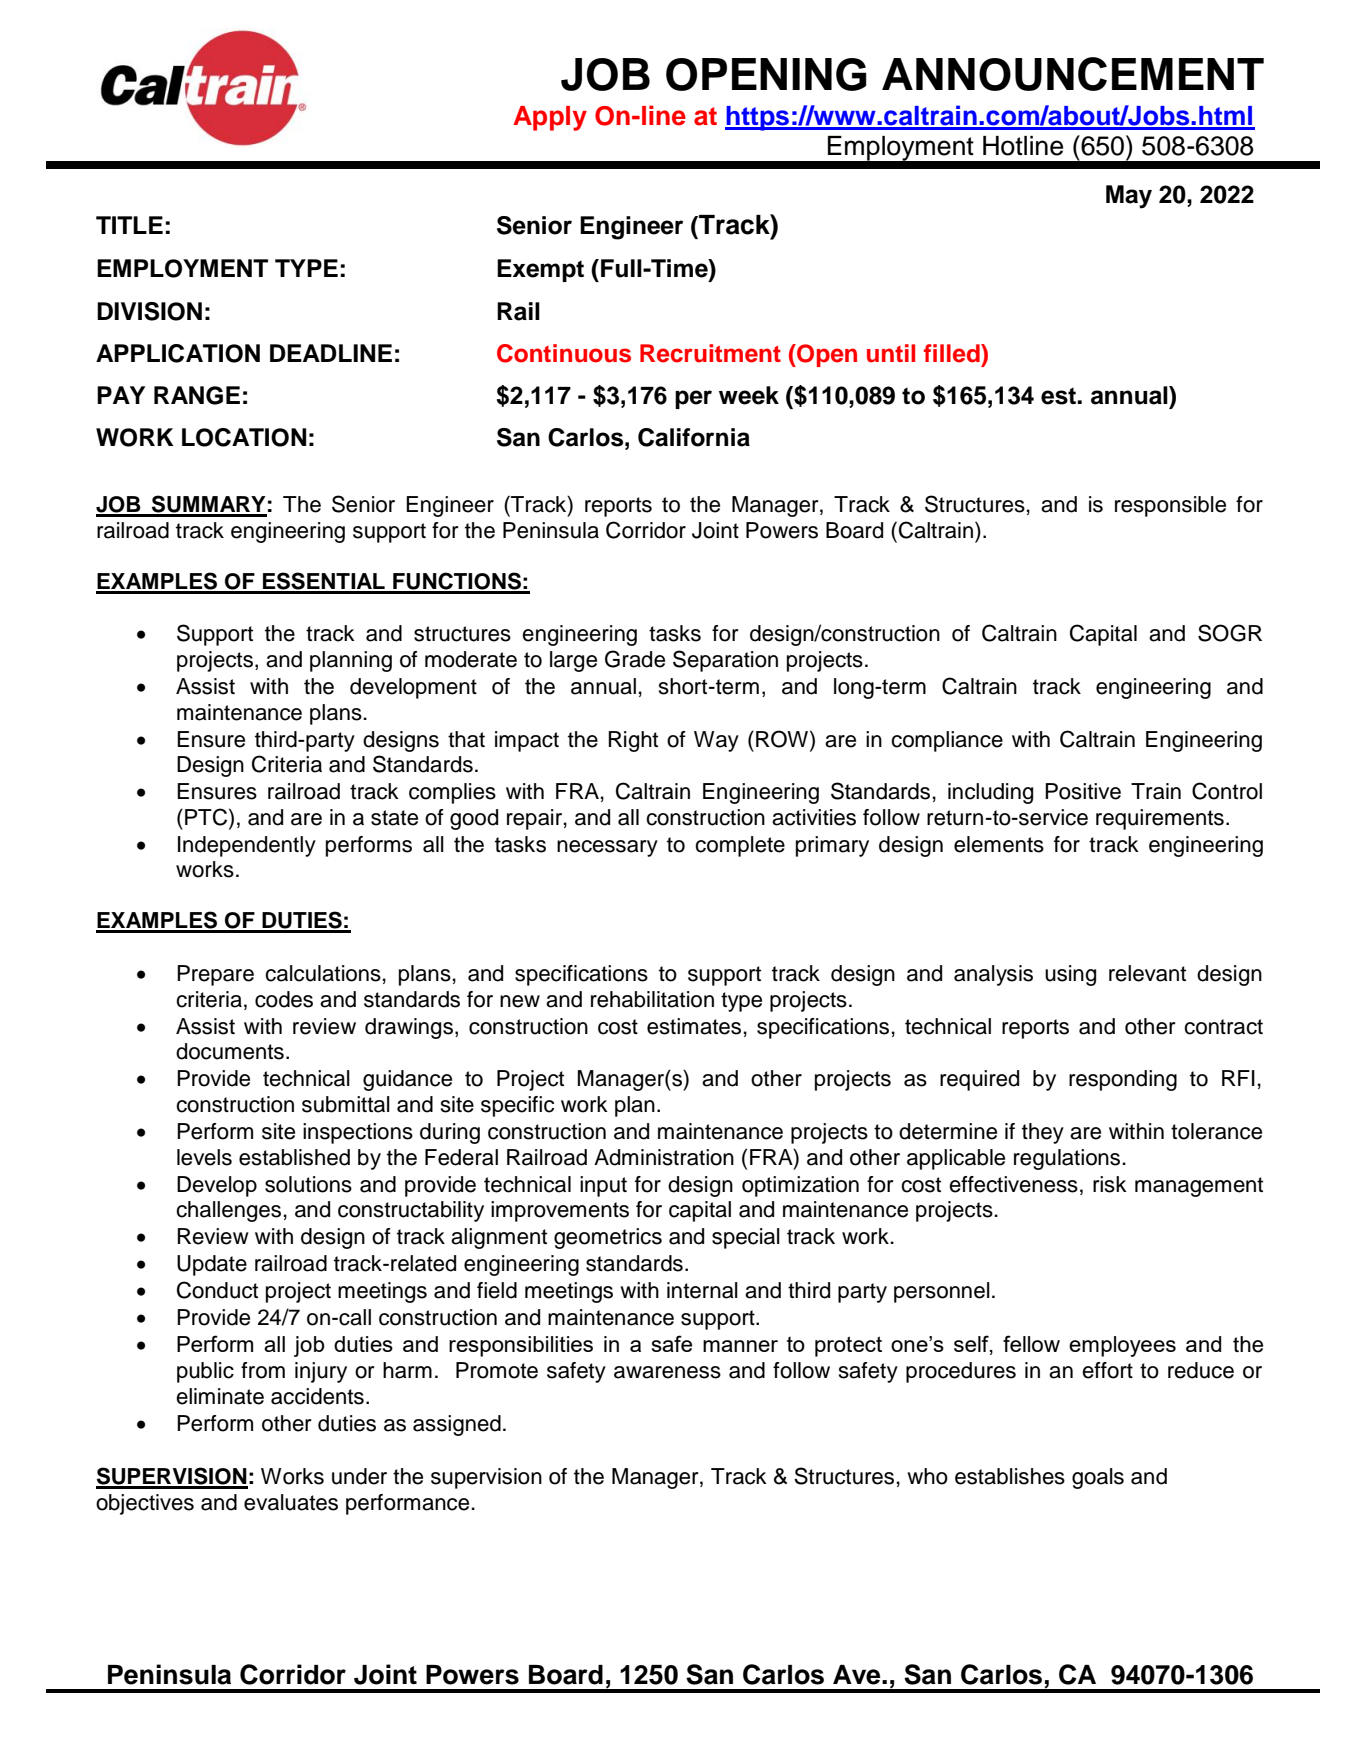  What do you see at coordinates (129, 225) in the screenshot?
I see `TITLE` at bounding box center [129, 225].
